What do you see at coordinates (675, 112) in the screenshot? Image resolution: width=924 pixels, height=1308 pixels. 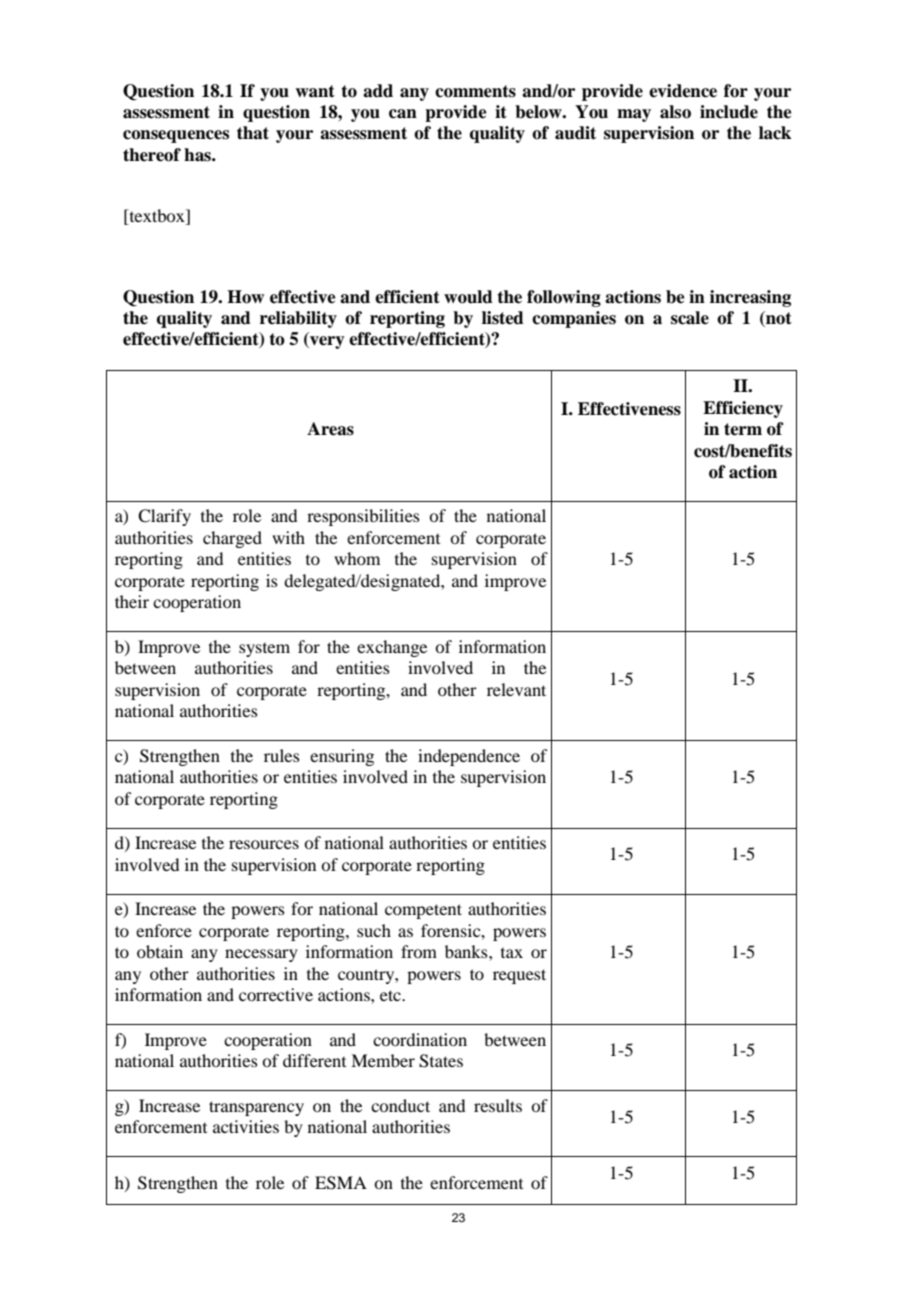 I see `also` at bounding box center [675, 112].
